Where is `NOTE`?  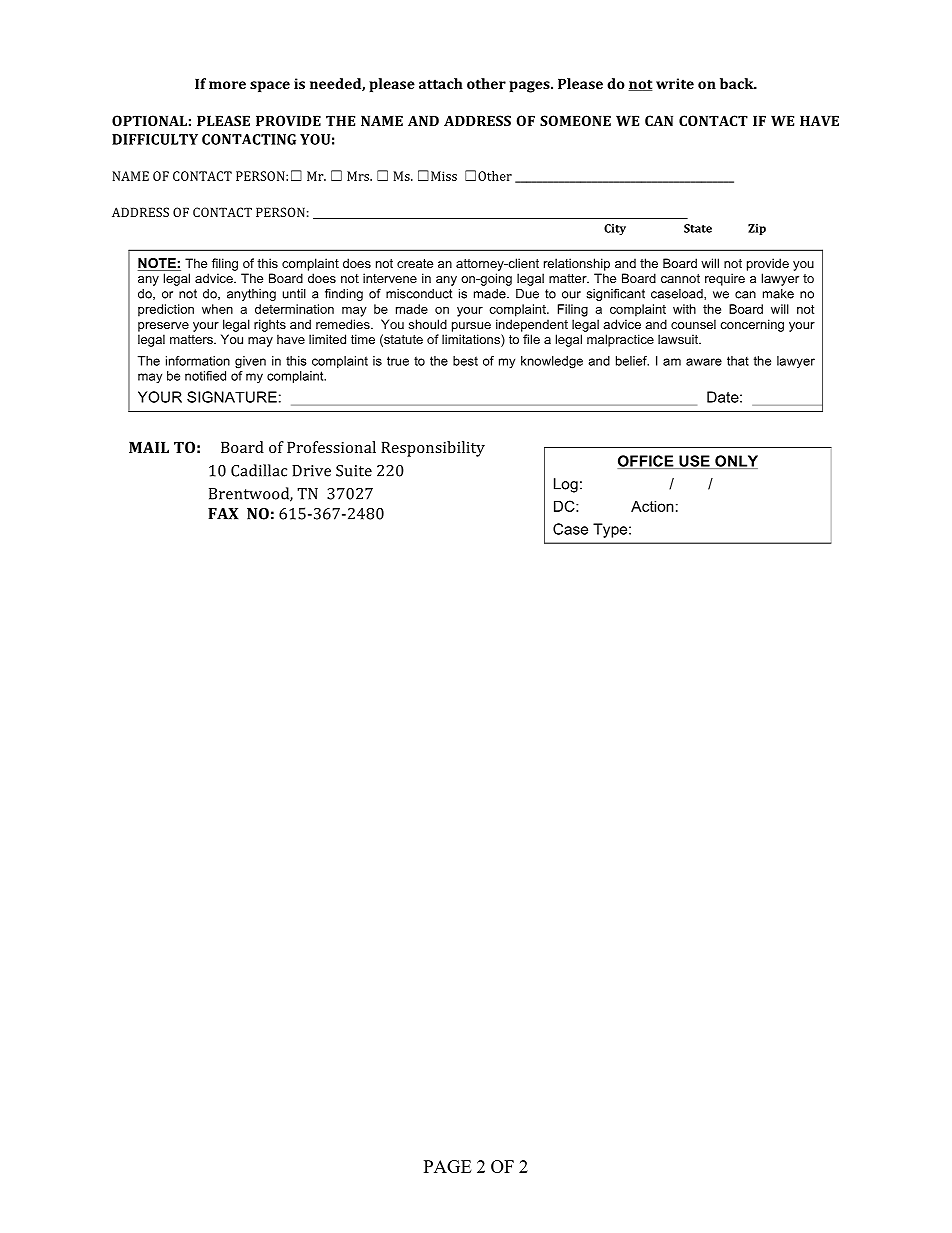
NOTE is located at coordinates (158, 264).
